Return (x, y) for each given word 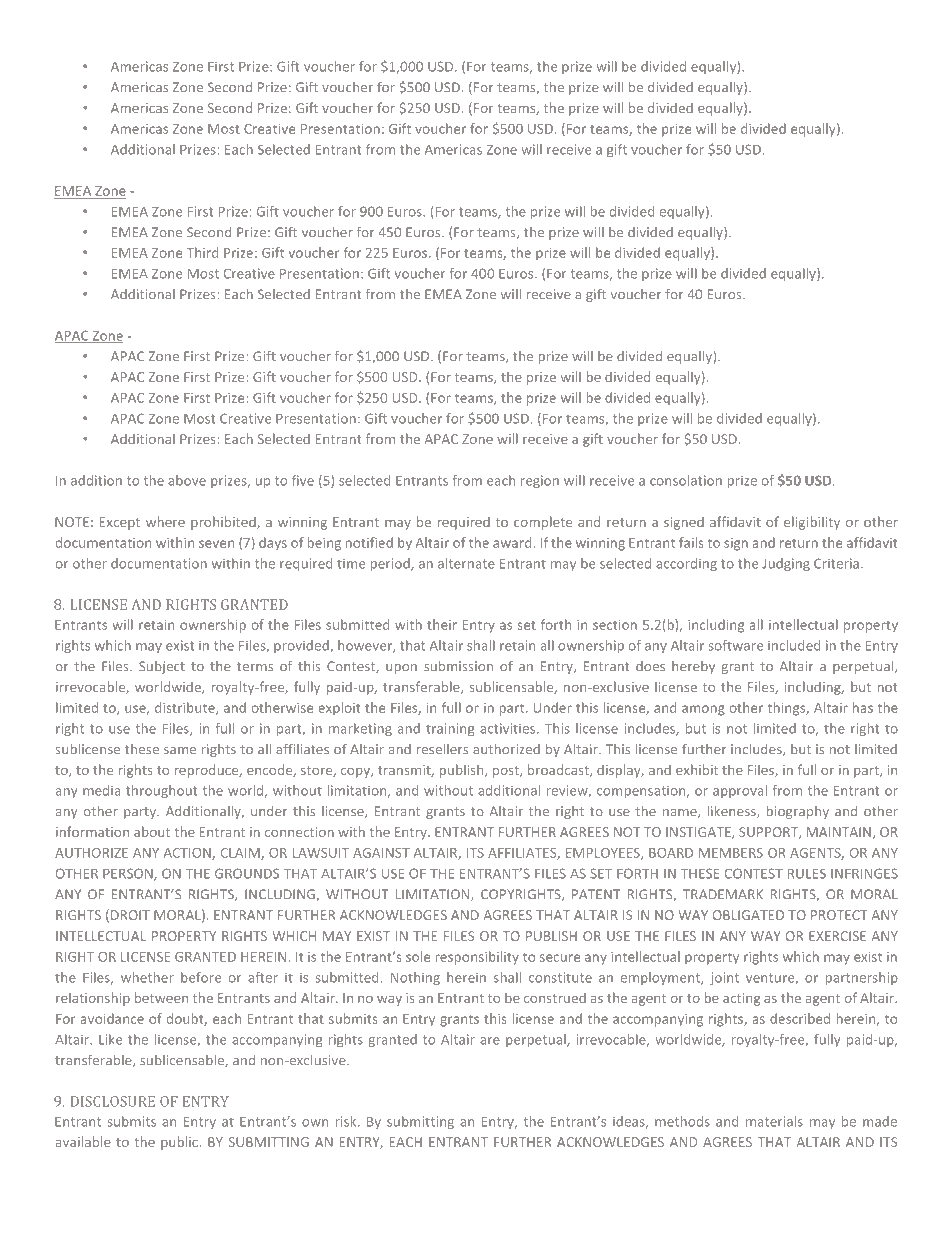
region (540, 481)
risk (347, 1121)
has (863, 707)
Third (202, 252)
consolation (686, 480)
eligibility (812, 523)
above (187, 480)
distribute (186, 708)
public (181, 1143)
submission (458, 666)
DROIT (130, 915)
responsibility (477, 958)
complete (543, 523)
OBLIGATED (748, 915)
